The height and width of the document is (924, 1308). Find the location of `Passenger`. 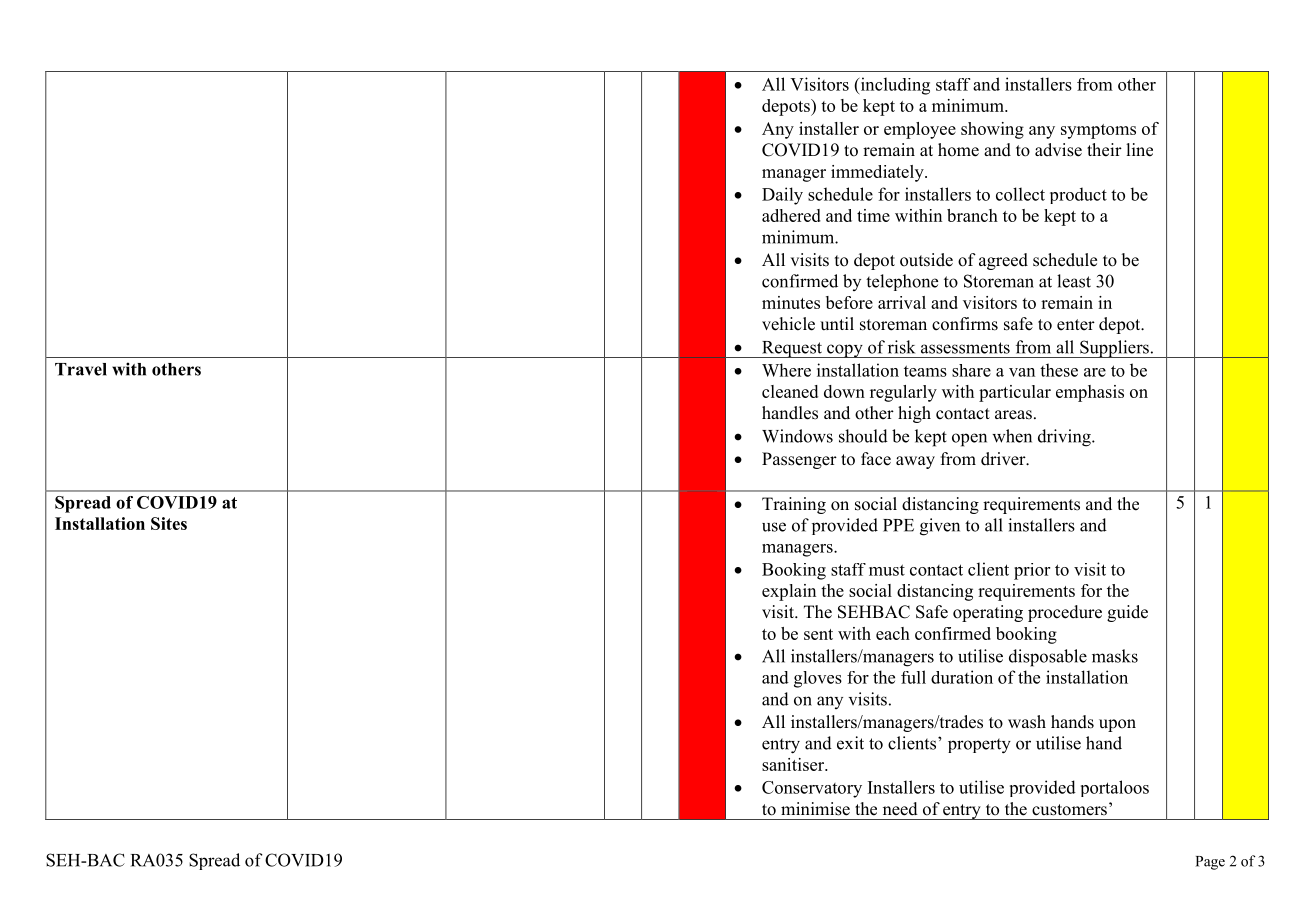

Passenger is located at coordinates (799, 460).
